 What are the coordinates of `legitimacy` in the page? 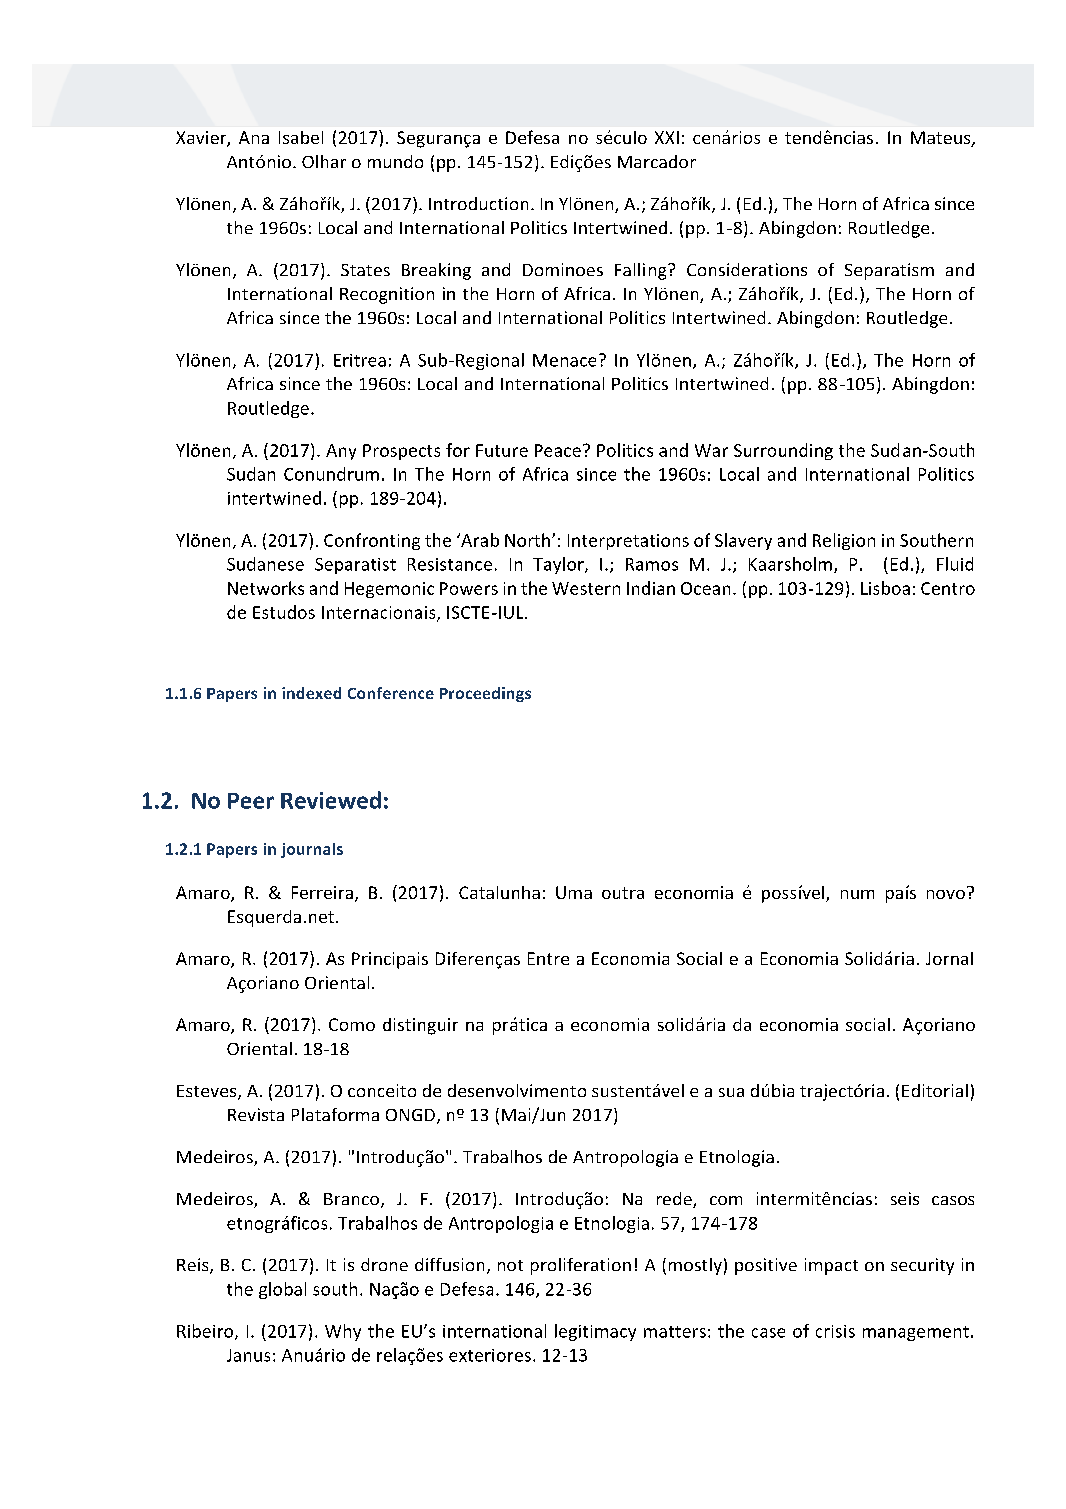 It's located at (595, 1332).
